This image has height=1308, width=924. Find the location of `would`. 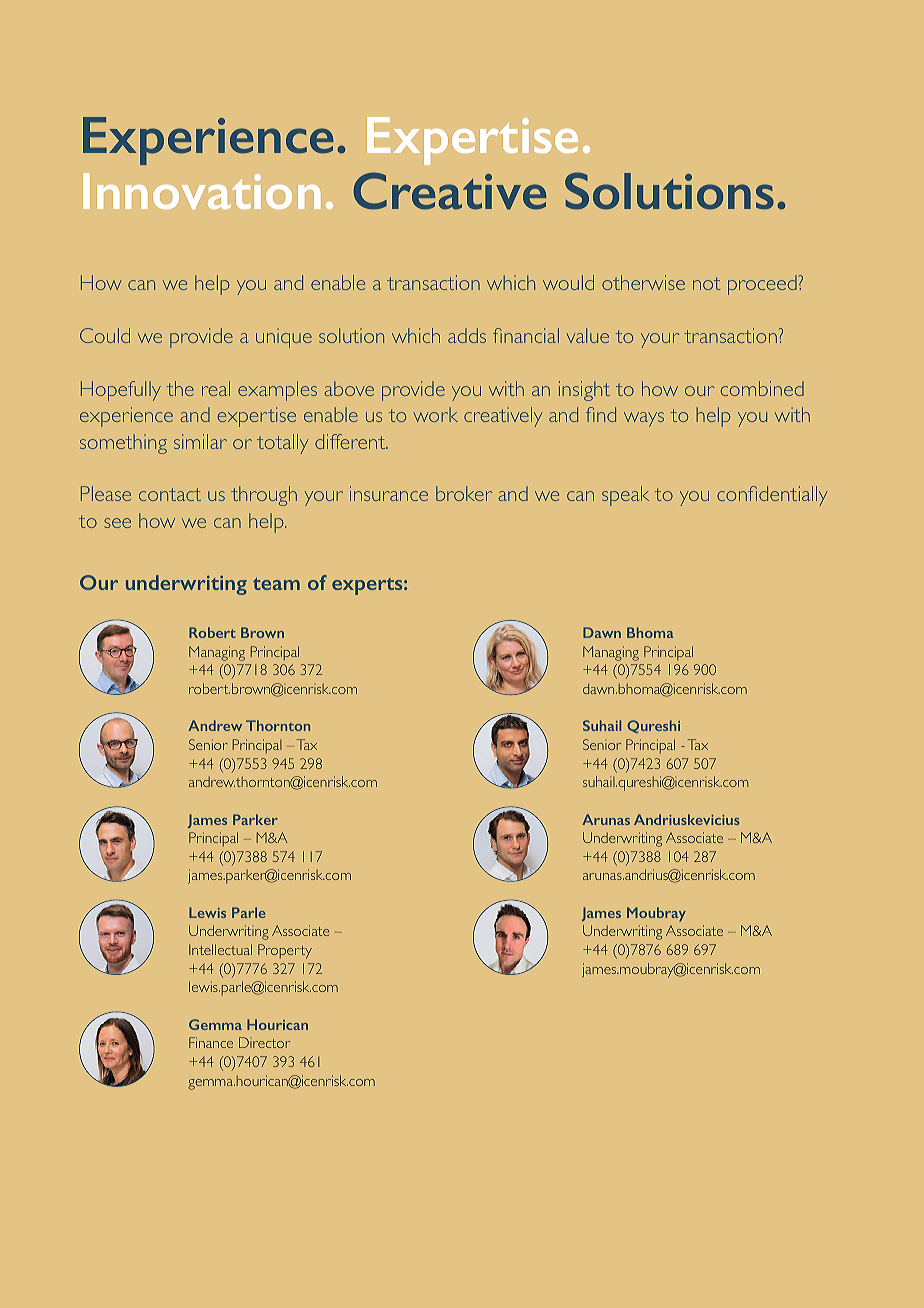

would is located at coordinates (568, 282).
